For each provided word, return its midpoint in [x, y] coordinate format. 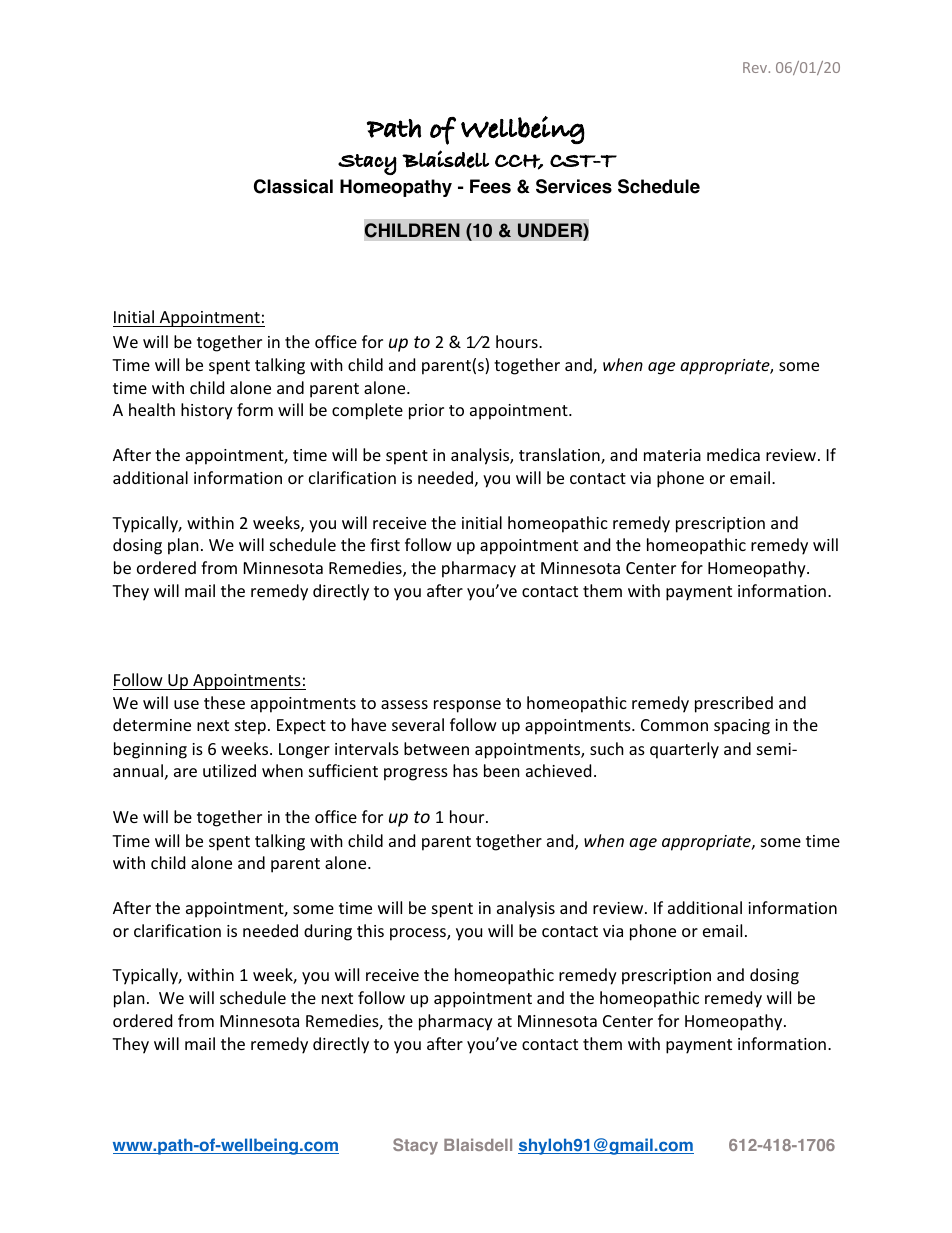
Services [574, 186]
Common [674, 725]
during [328, 932]
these [224, 702]
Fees [490, 186]
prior [426, 412]
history [207, 411]
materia [672, 455]
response [467, 706]
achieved [558, 770]
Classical [293, 186]
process [419, 934]
